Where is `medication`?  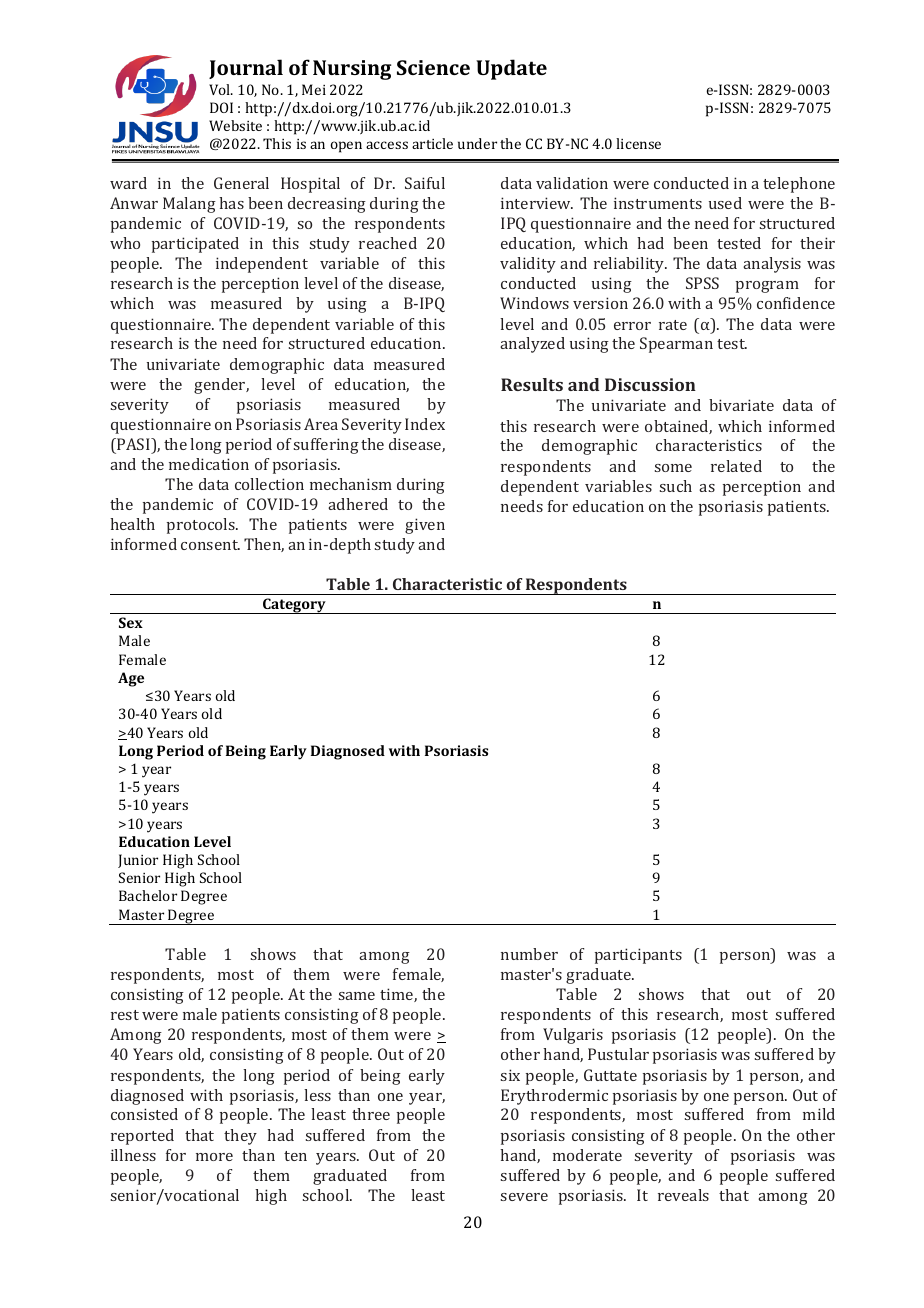 medication is located at coordinates (209, 464).
